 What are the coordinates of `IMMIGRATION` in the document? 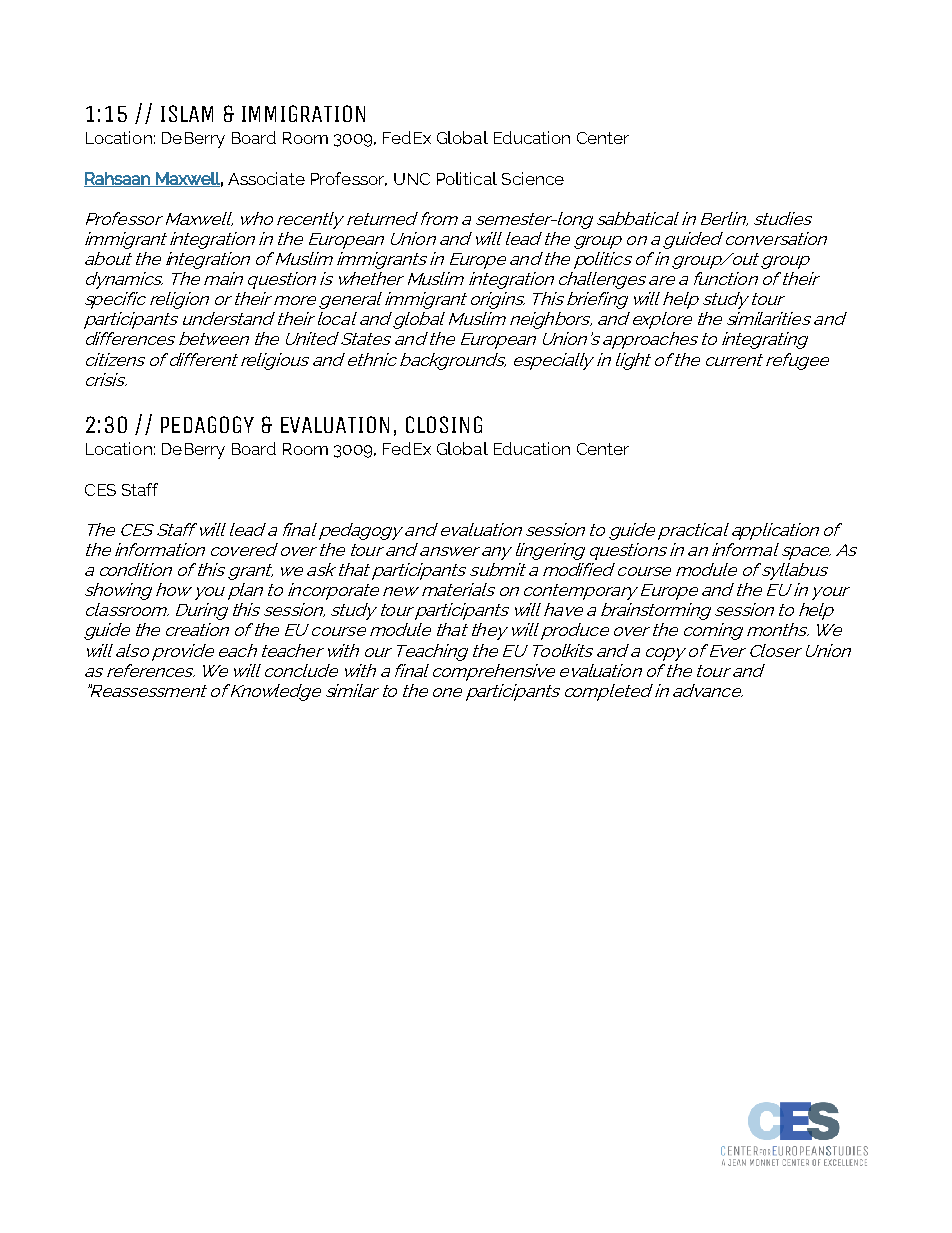 It's located at (303, 113).
